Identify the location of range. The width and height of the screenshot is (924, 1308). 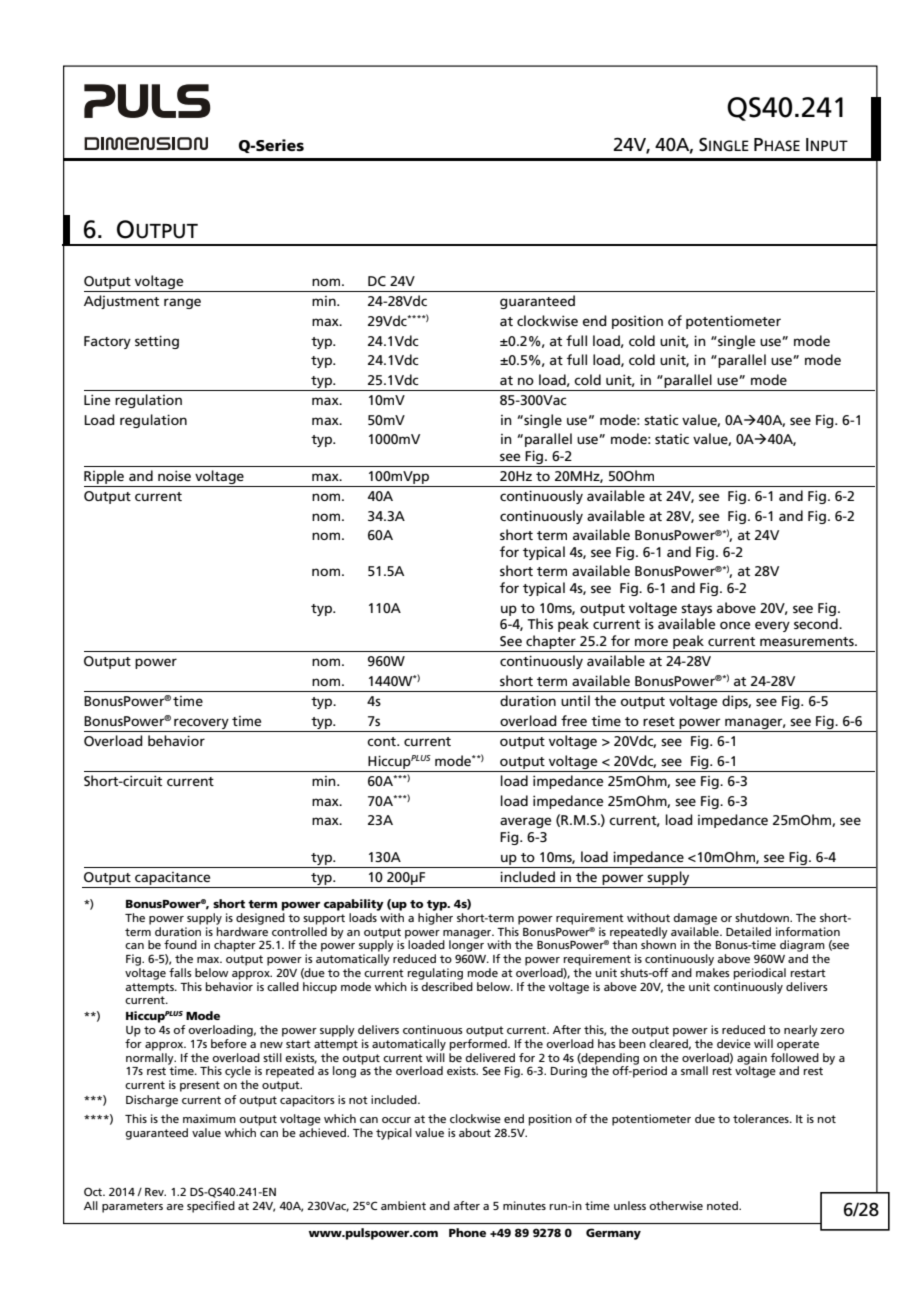
(182, 303).
